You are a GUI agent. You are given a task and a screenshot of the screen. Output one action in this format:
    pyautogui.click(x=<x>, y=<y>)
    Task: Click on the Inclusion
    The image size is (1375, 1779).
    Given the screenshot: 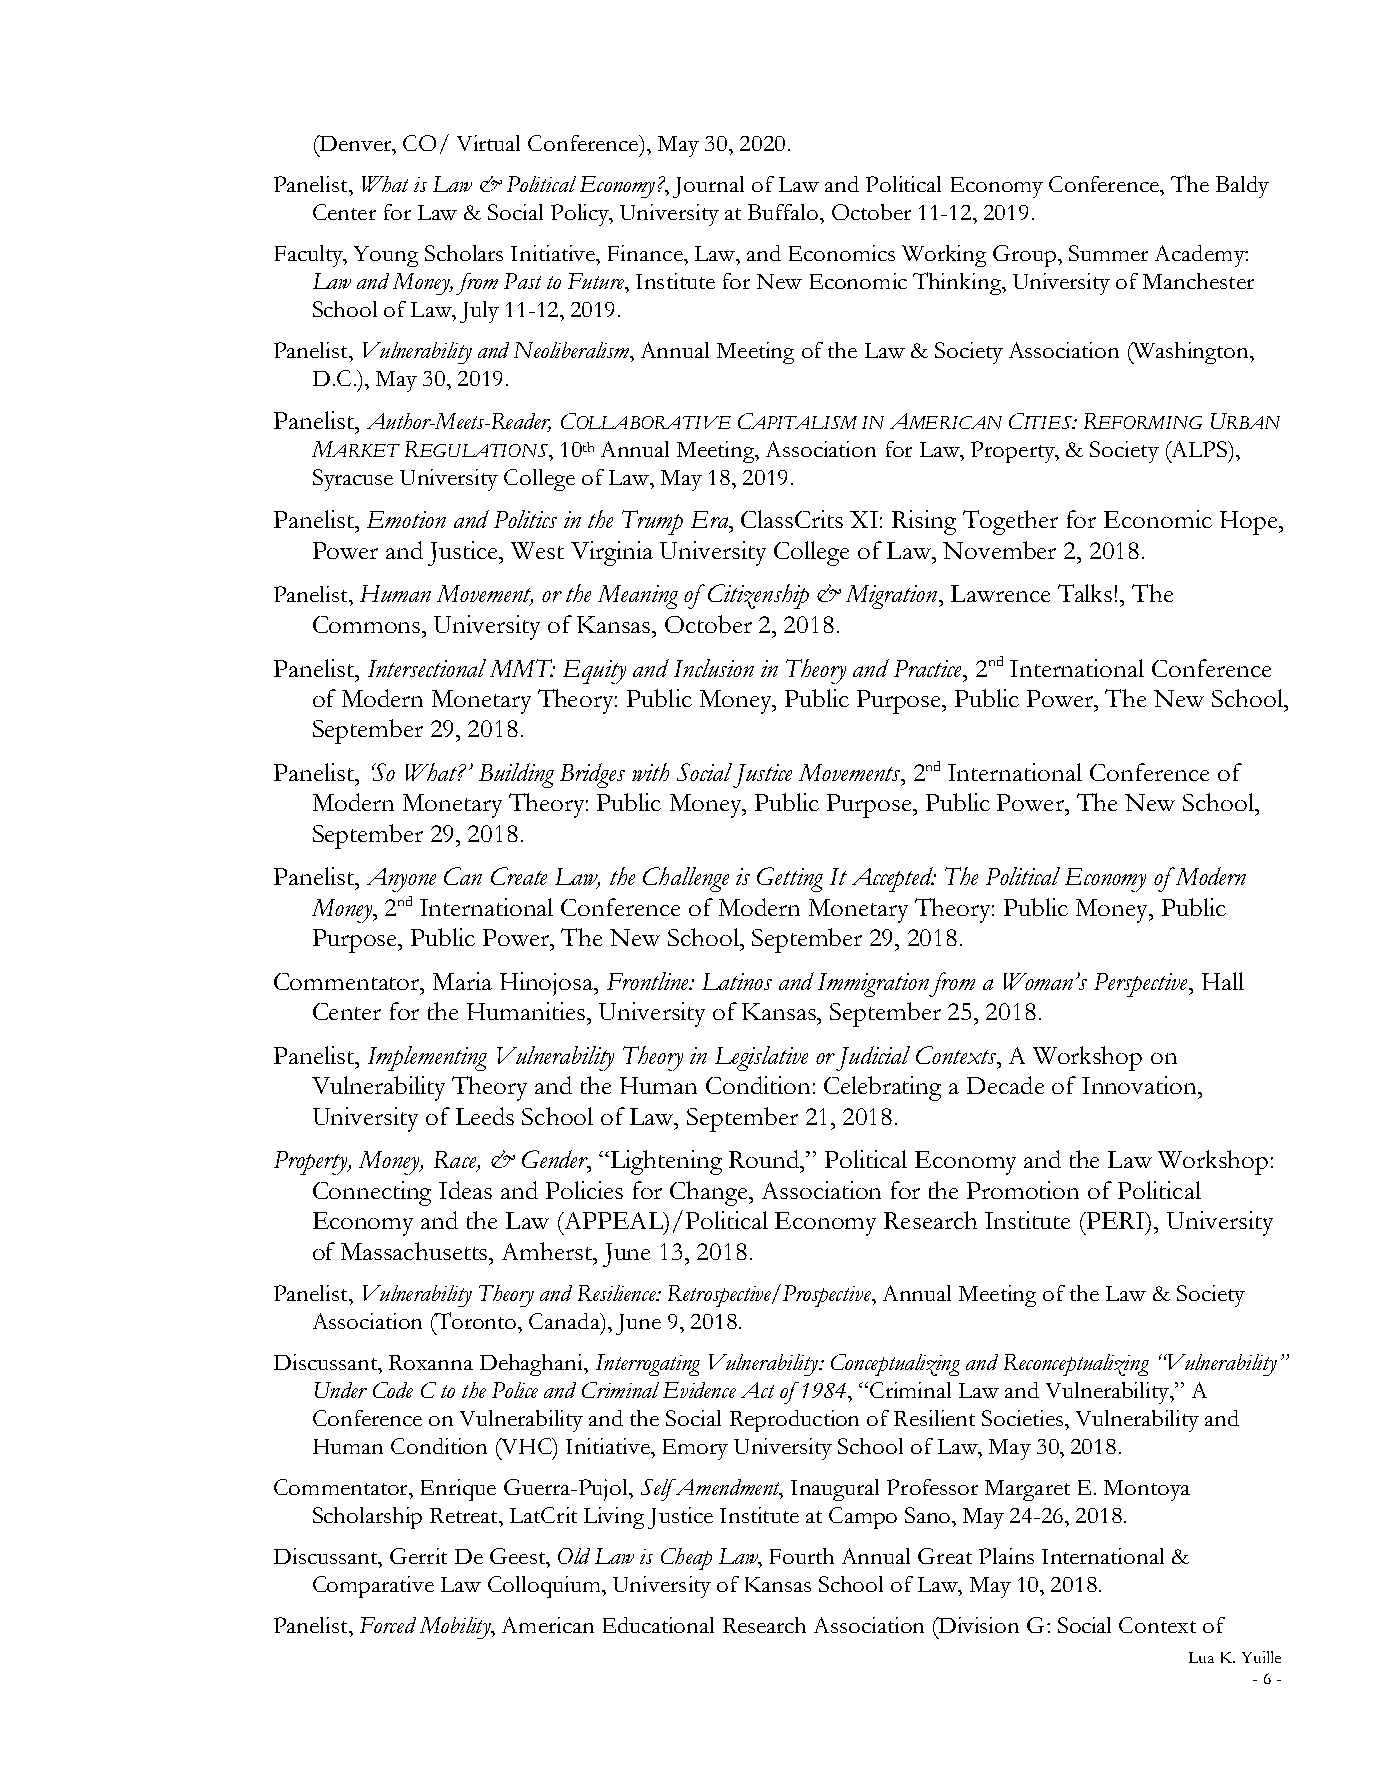 What is the action you would take?
    pyautogui.click(x=714, y=668)
